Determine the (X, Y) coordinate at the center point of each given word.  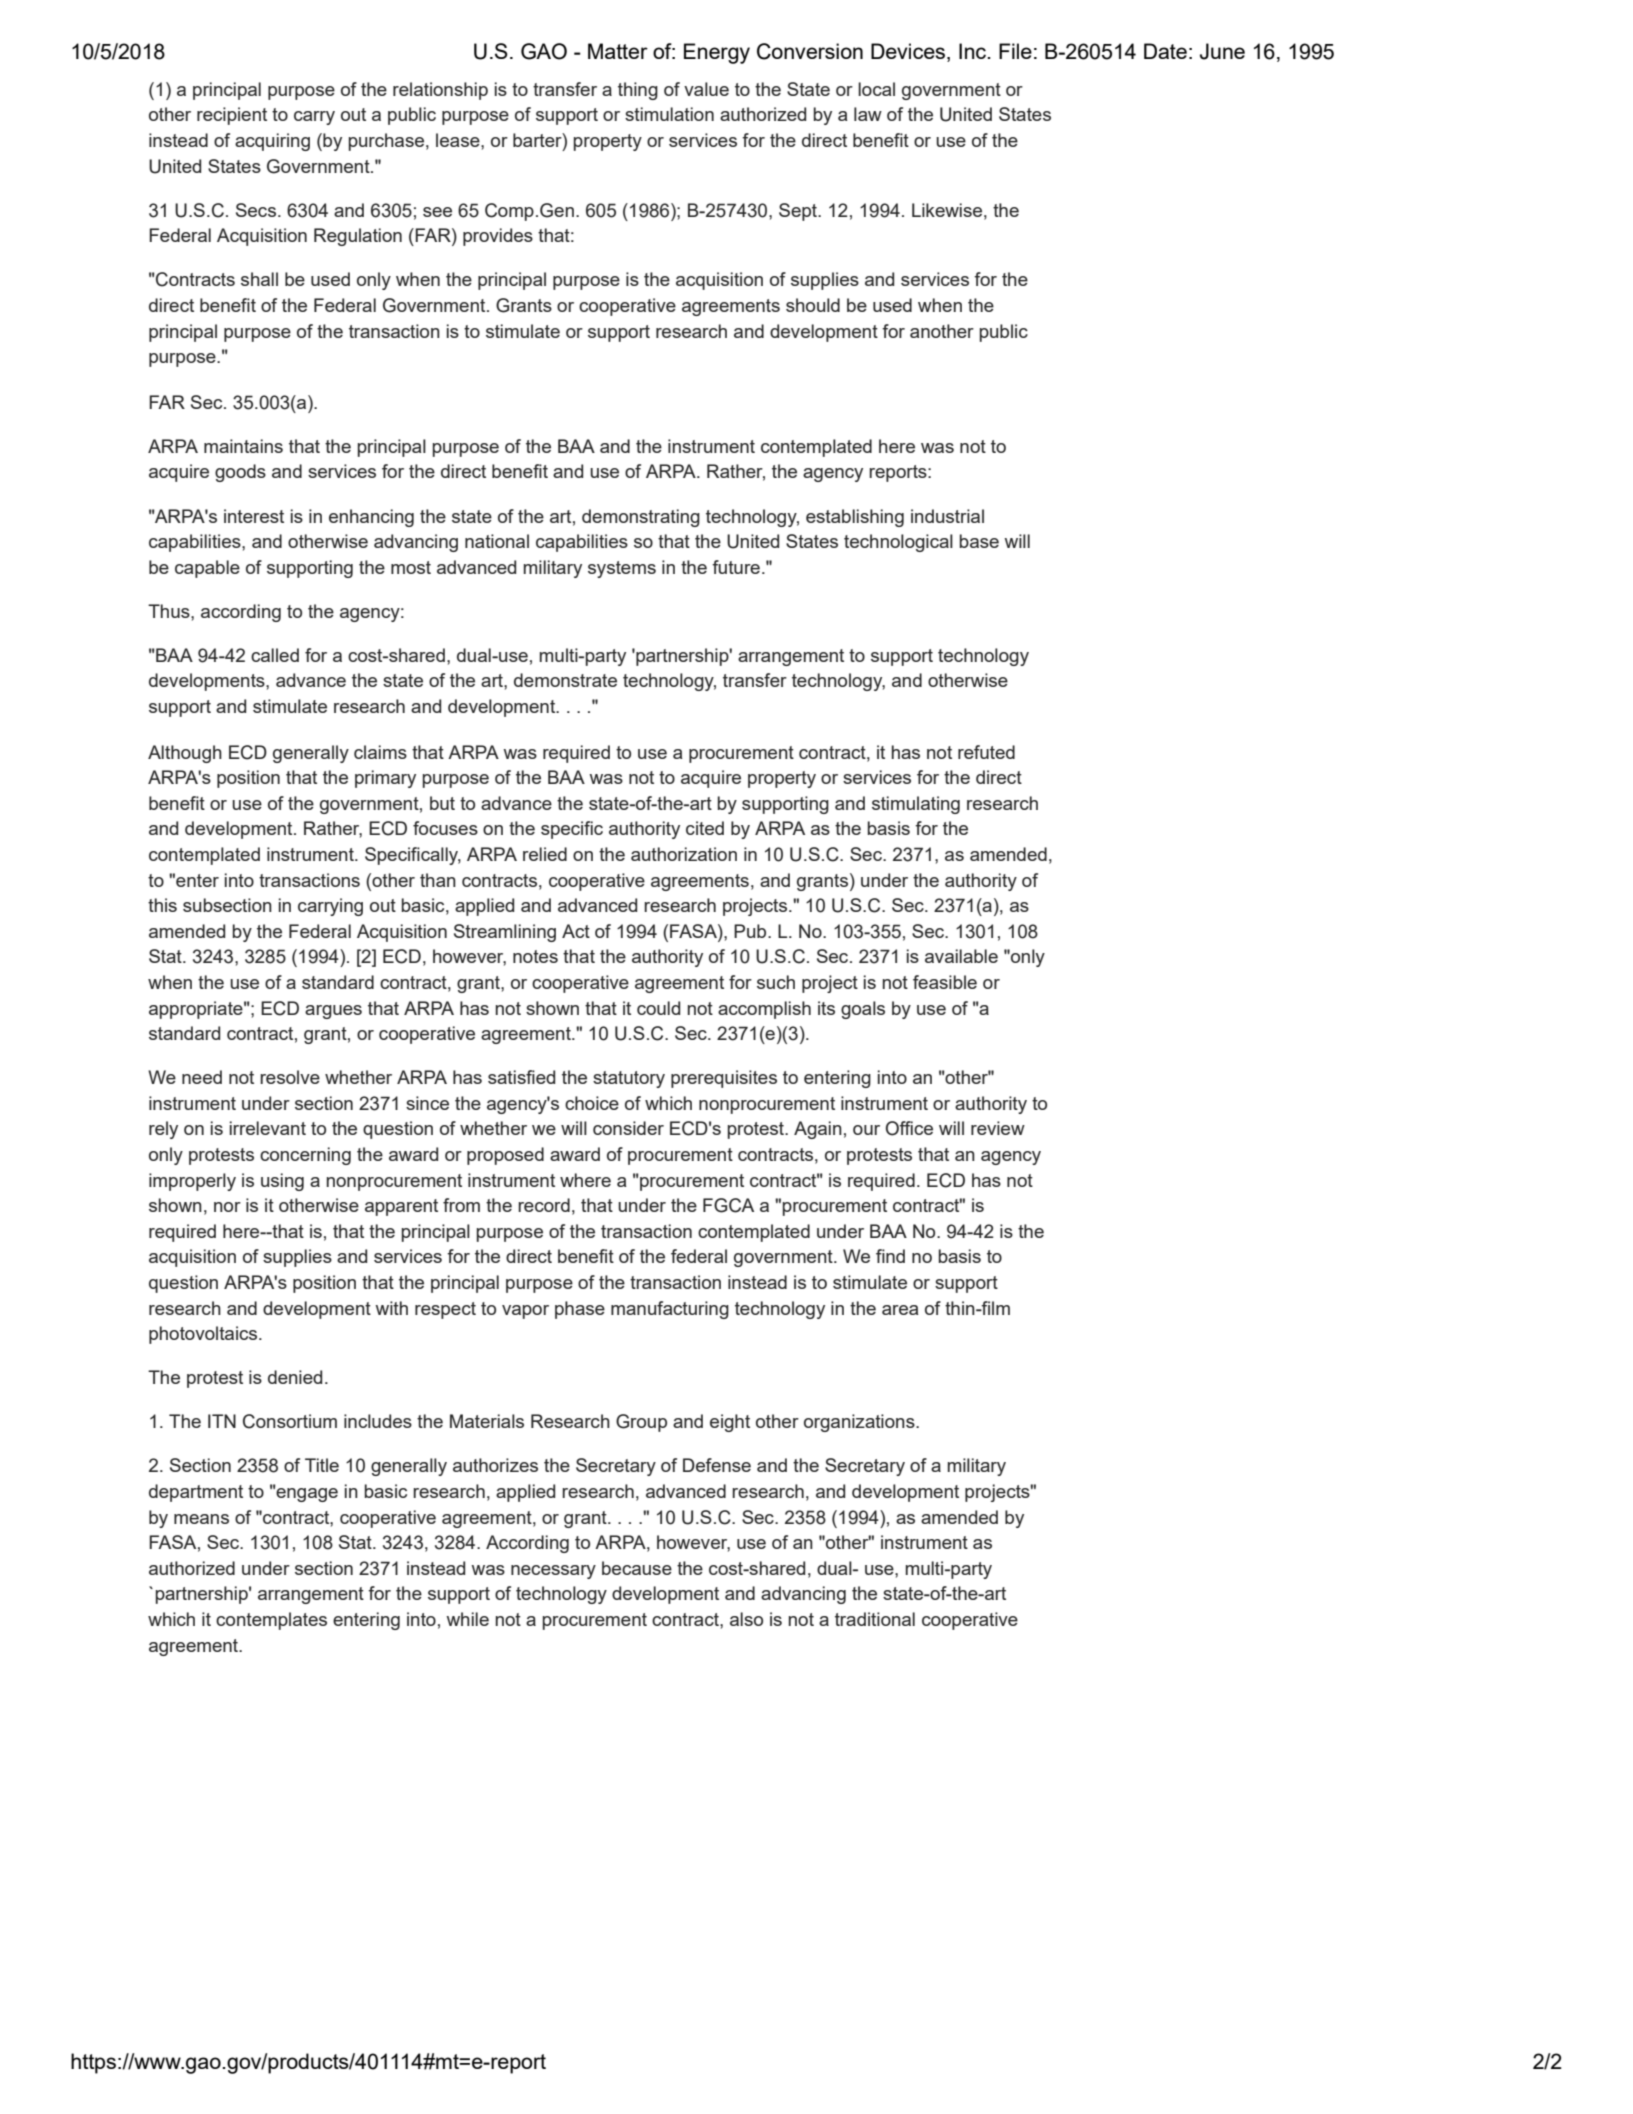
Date (1165, 51)
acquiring (272, 142)
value (706, 89)
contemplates (271, 1621)
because (637, 1568)
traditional (875, 1619)
